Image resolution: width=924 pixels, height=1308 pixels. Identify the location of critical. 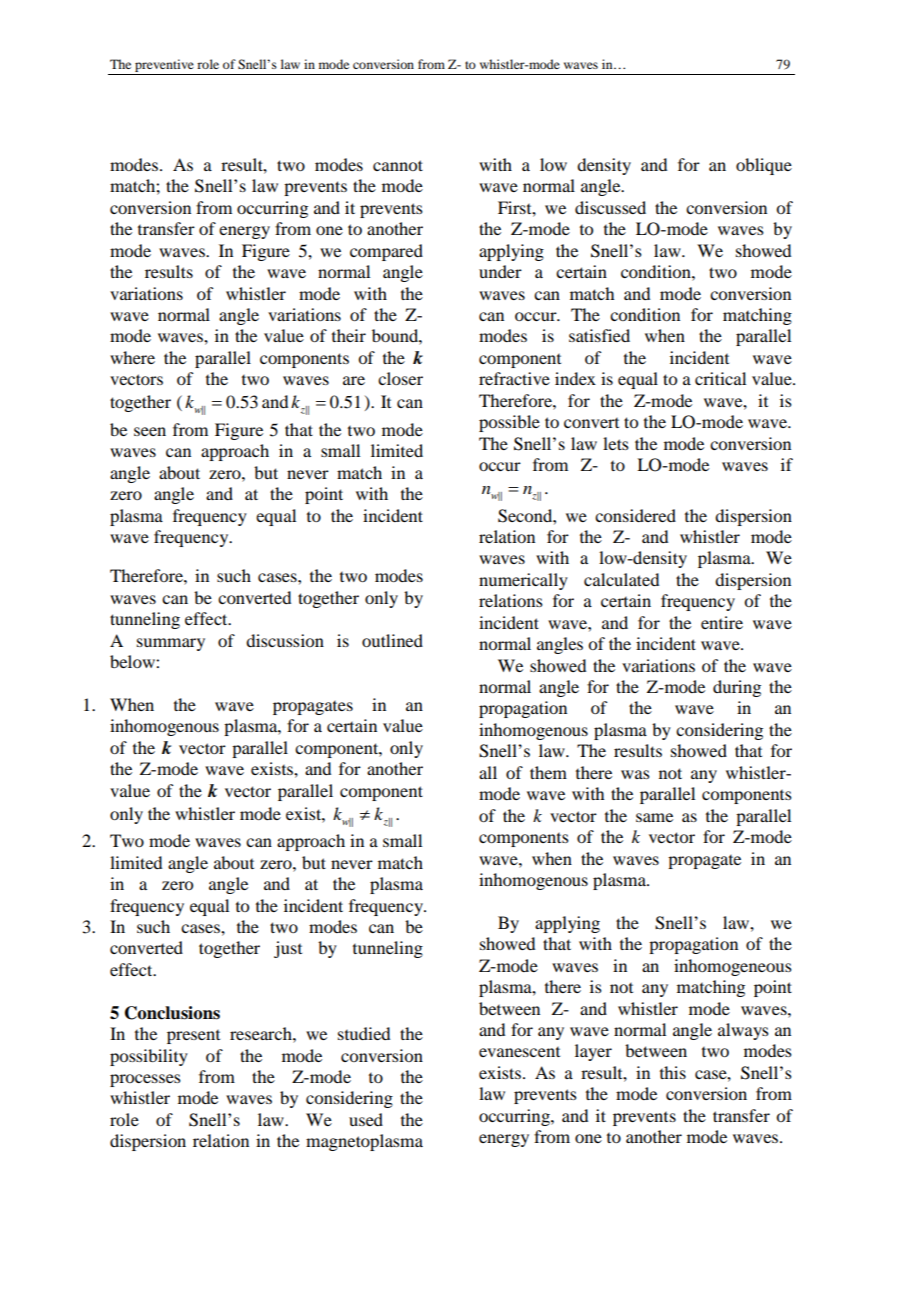
(720, 378).
